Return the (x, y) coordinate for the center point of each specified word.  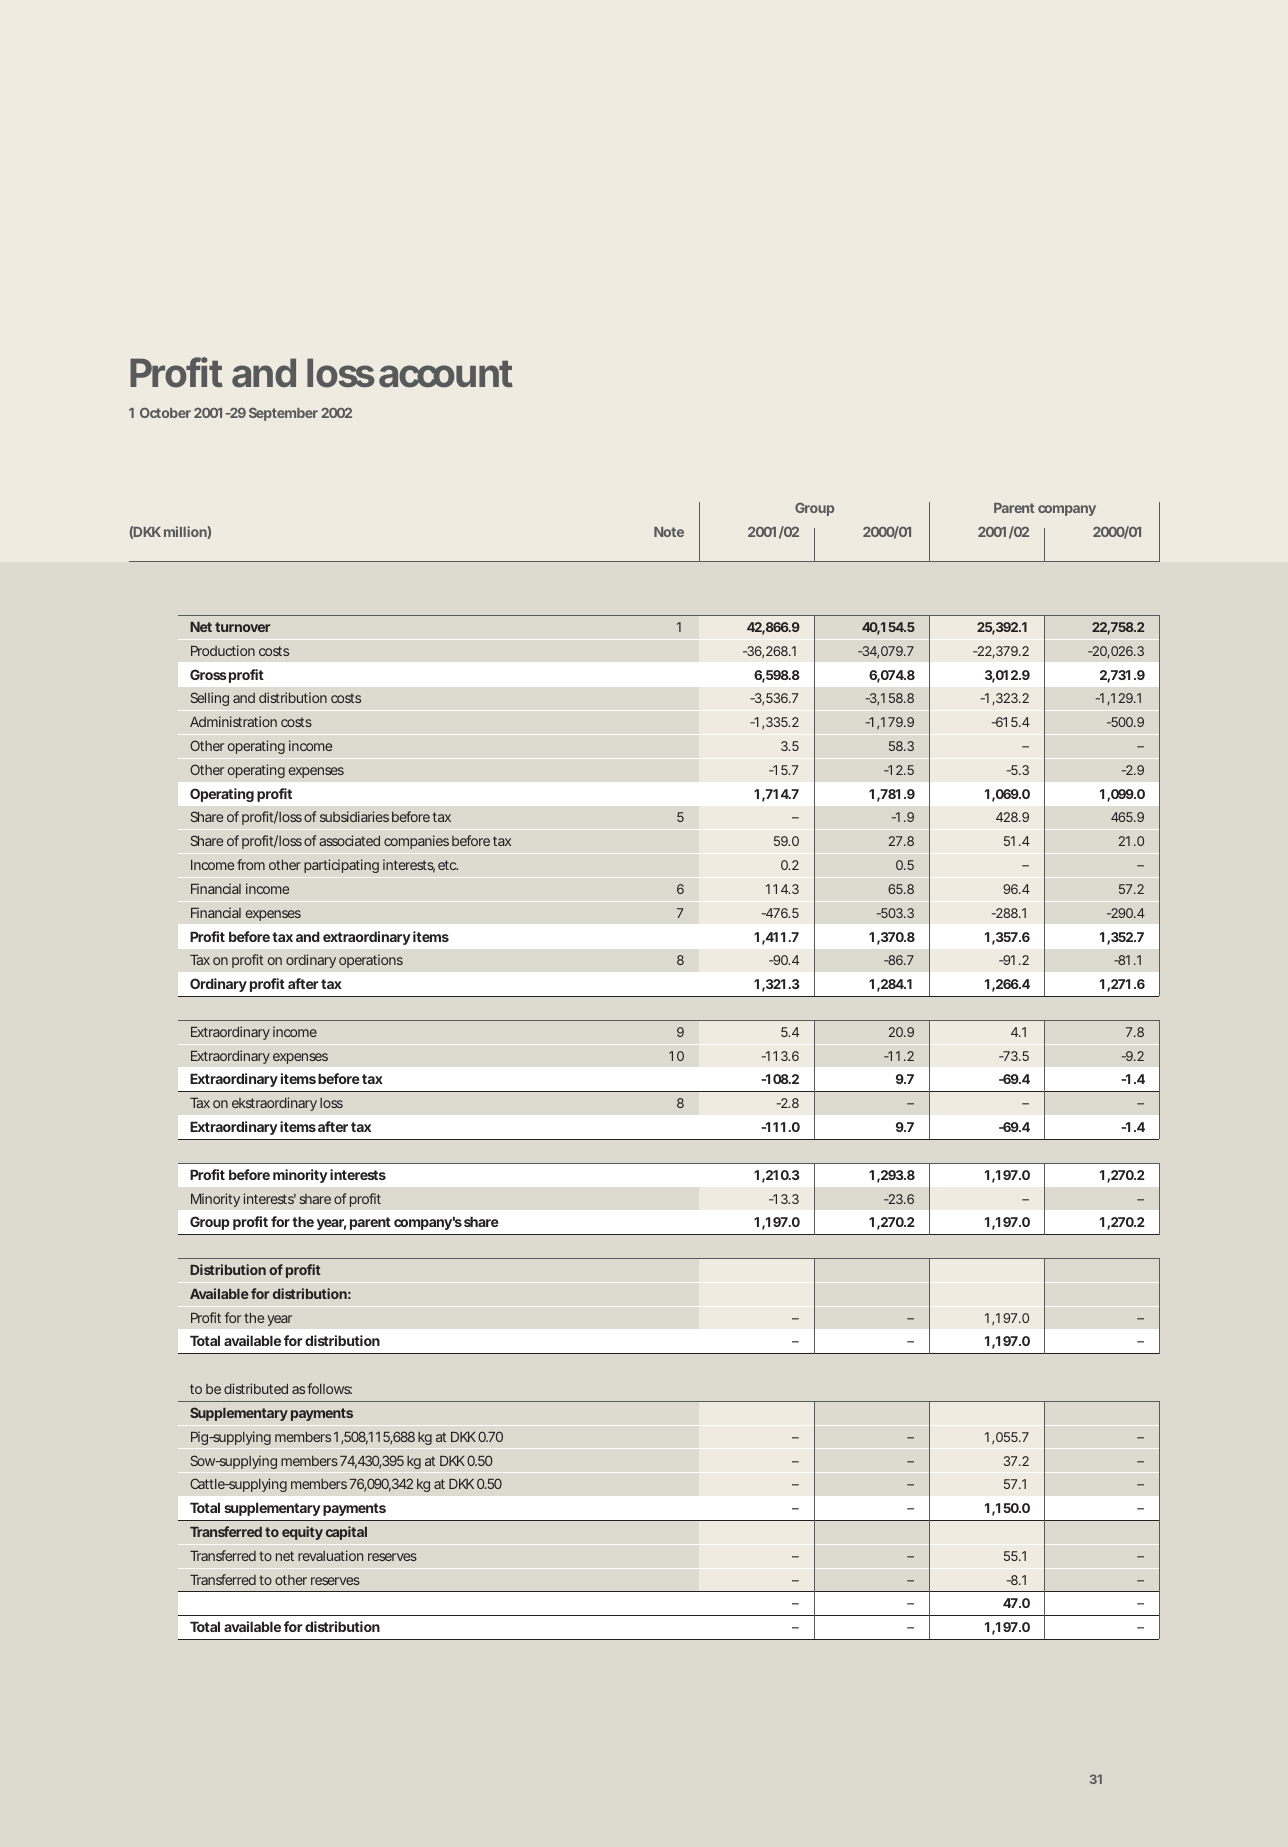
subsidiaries (354, 816)
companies (416, 842)
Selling (210, 699)
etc (448, 865)
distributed (256, 1388)
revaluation (330, 1555)
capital (346, 1533)
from (251, 864)
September (283, 414)
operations (371, 961)
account (446, 374)
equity (302, 1533)
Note (669, 532)
